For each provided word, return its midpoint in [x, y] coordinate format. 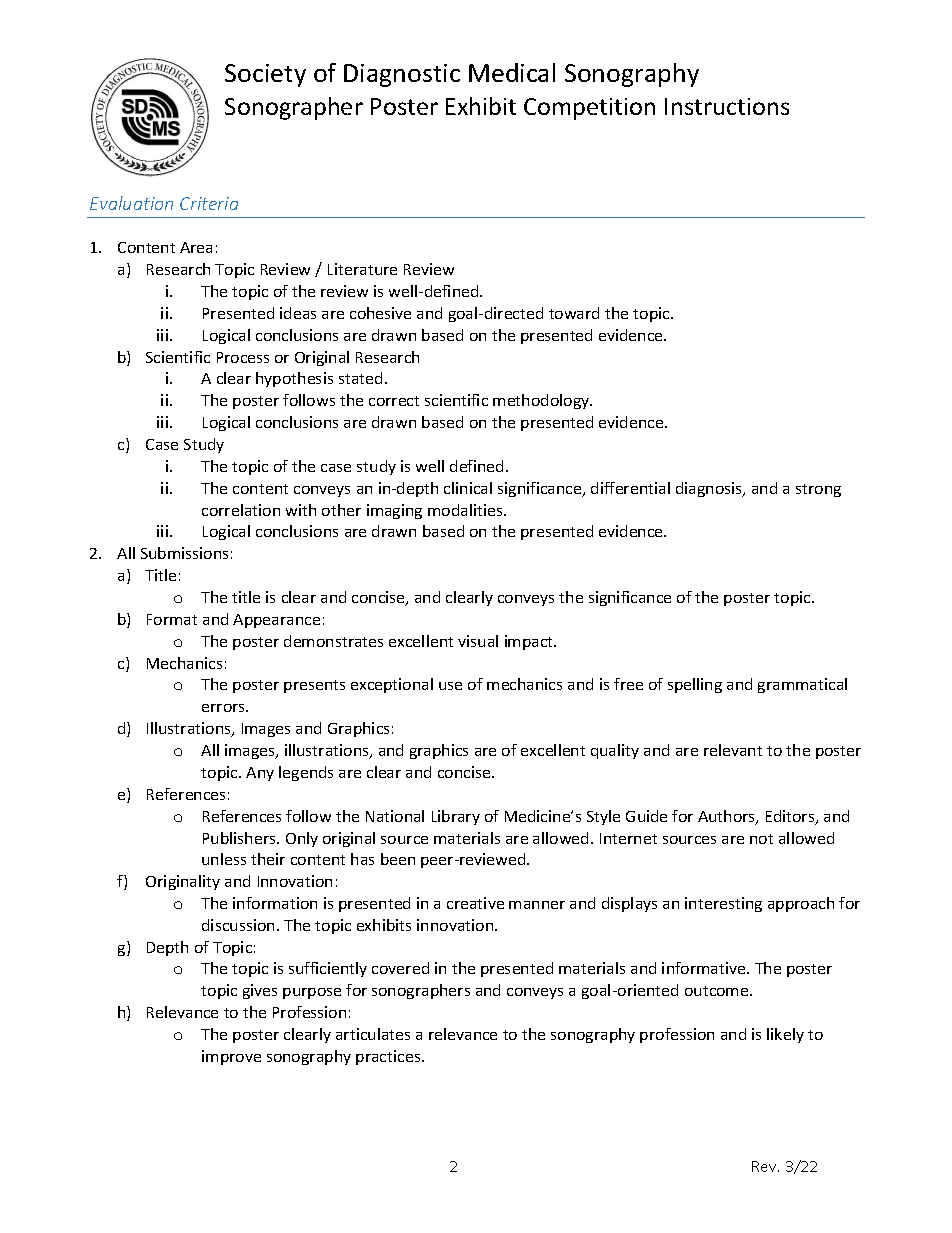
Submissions [184, 553]
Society [265, 75]
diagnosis [710, 489]
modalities [466, 510]
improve [231, 1057]
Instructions [727, 106]
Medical [512, 72]
